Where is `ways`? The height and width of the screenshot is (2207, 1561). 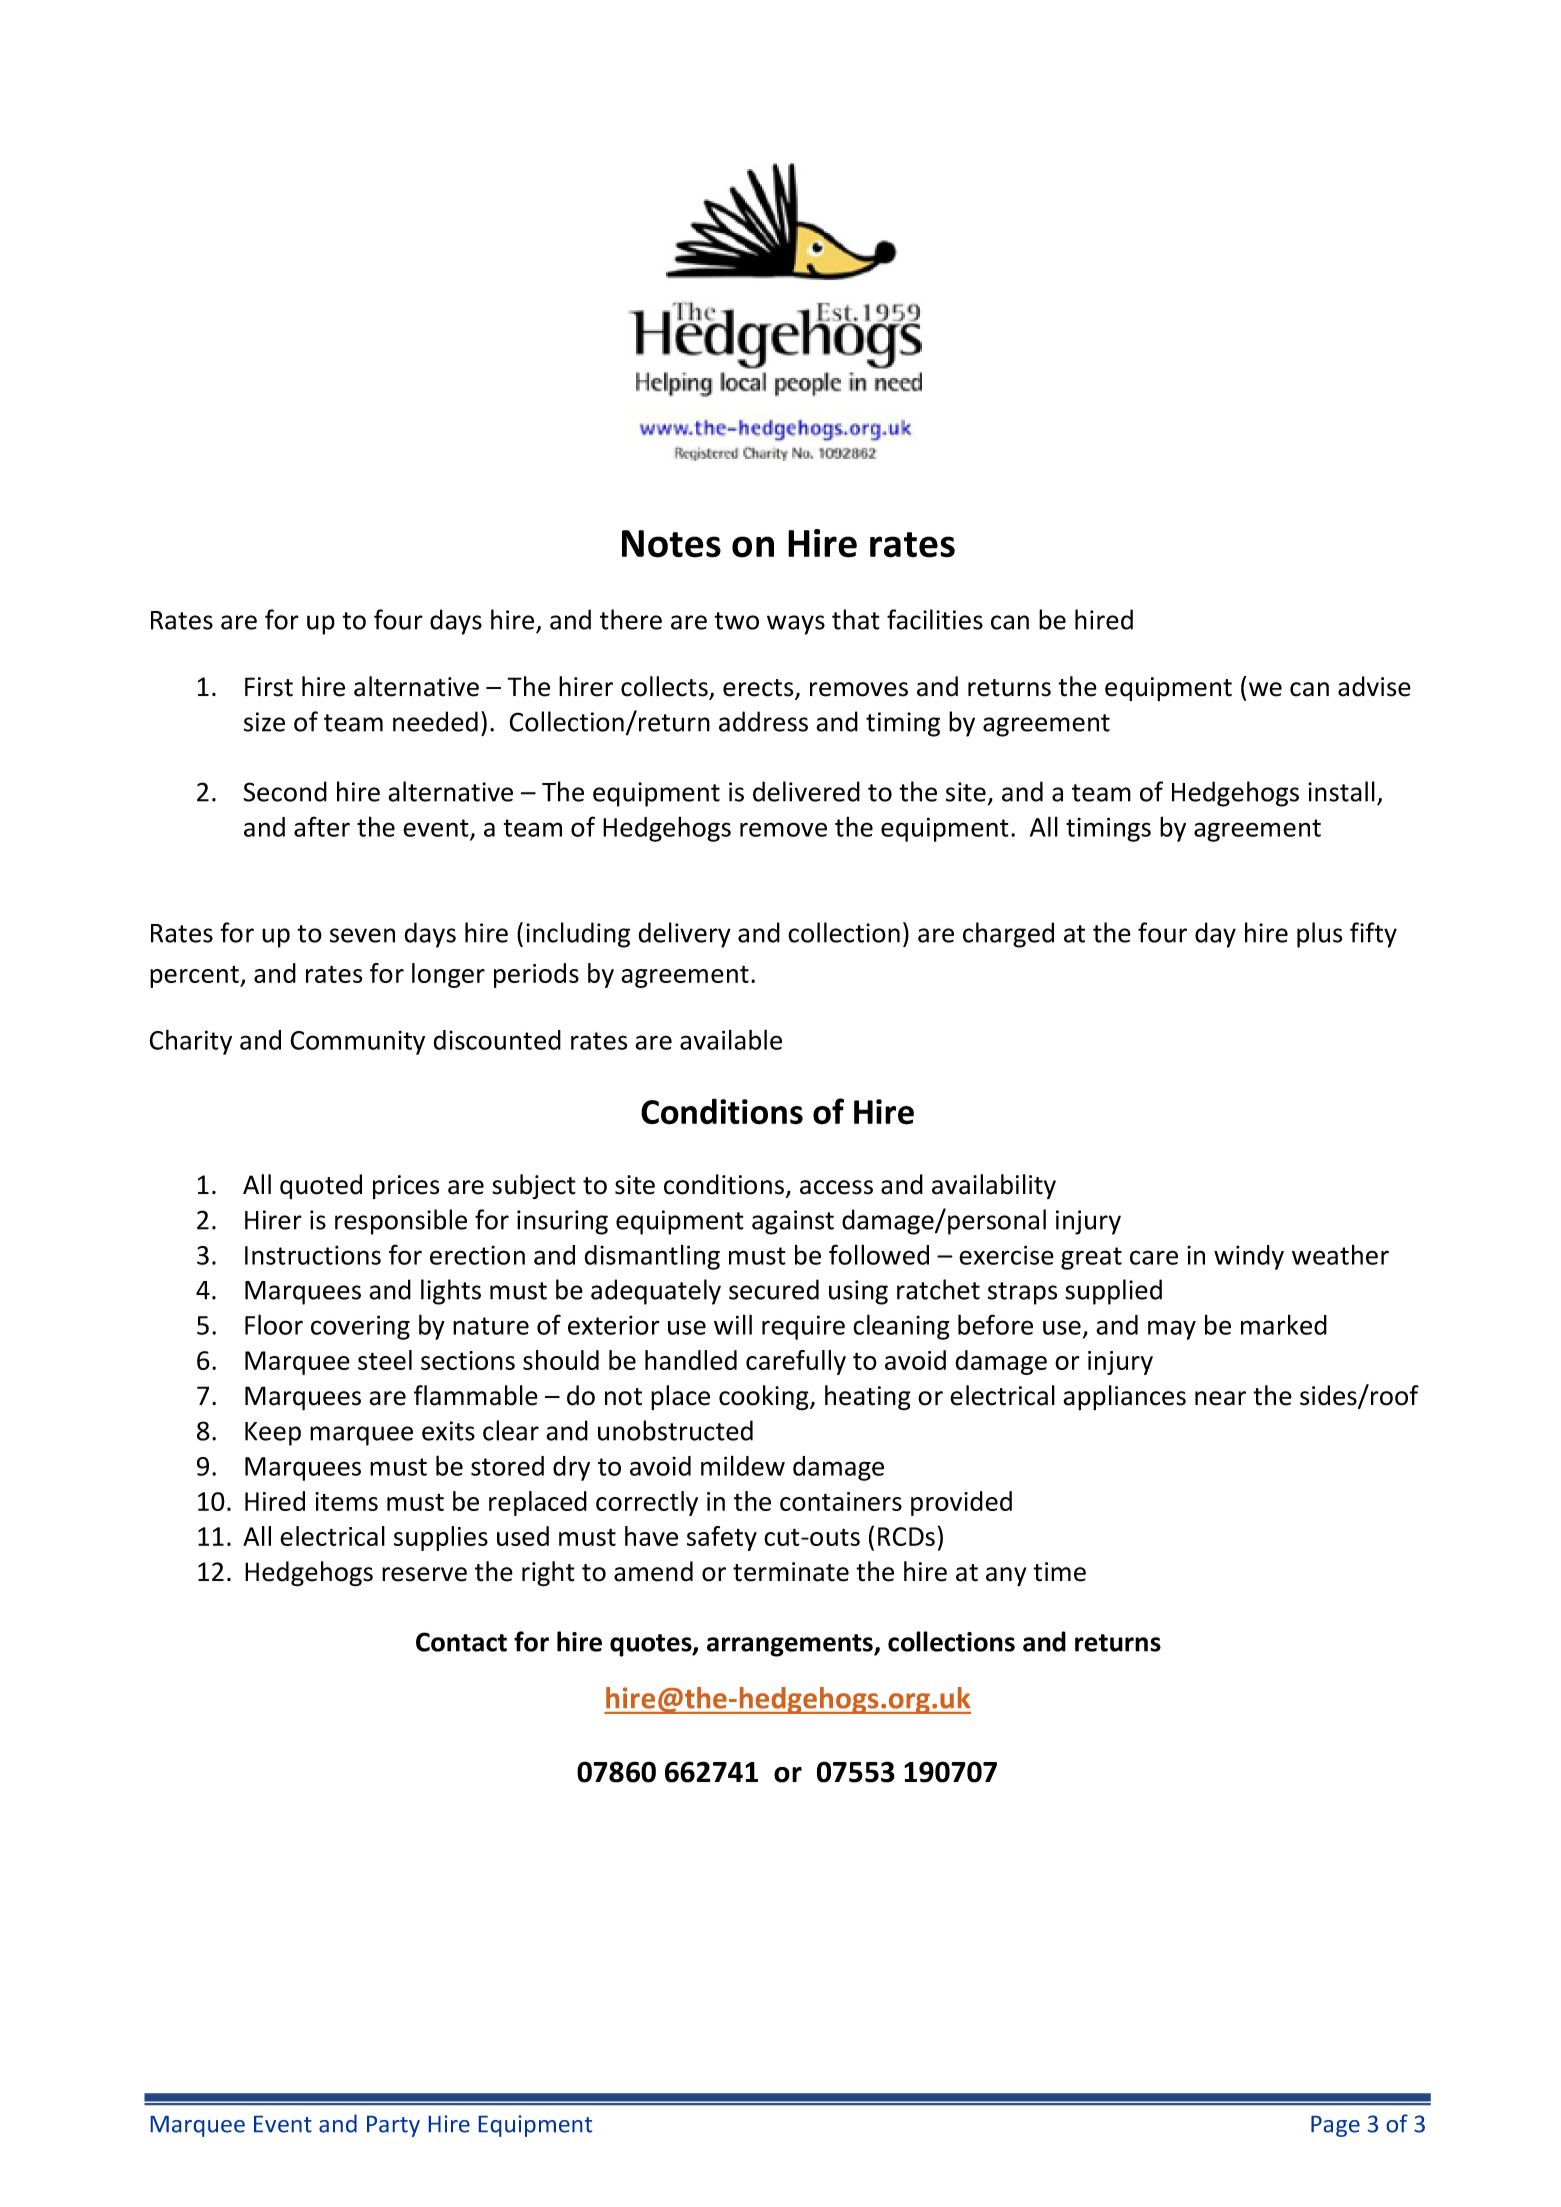
ways is located at coordinates (796, 625).
